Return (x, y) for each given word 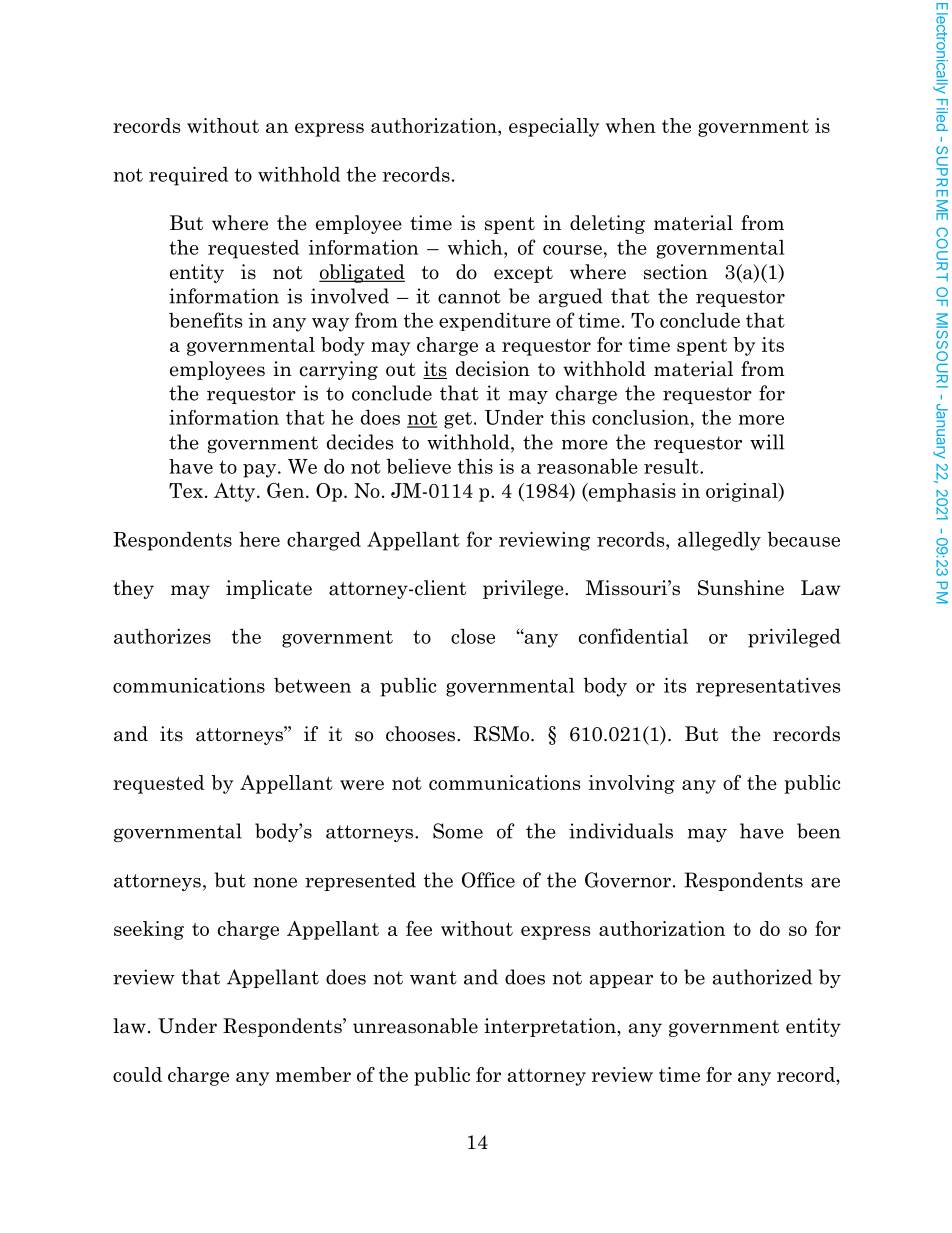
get (458, 420)
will (767, 442)
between (312, 685)
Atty (236, 492)
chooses (422, 734)
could (137, 1074)
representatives (768, 687)
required (188, 176)
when (631, 125)
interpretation (551, 1027)
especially (554, 127)
